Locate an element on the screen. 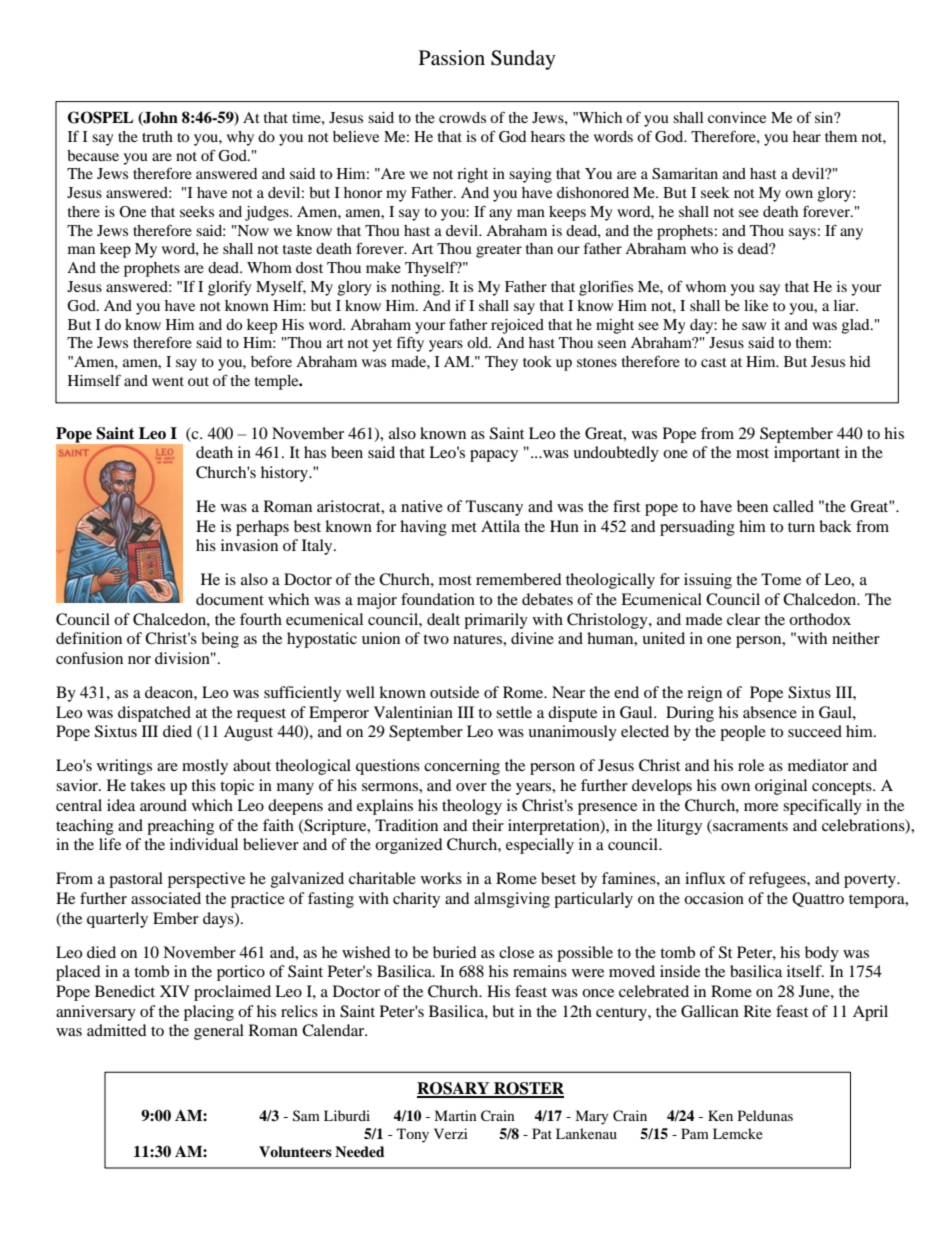 The image size is (952, 1233). crowds is located at coordinates (462, 117).
